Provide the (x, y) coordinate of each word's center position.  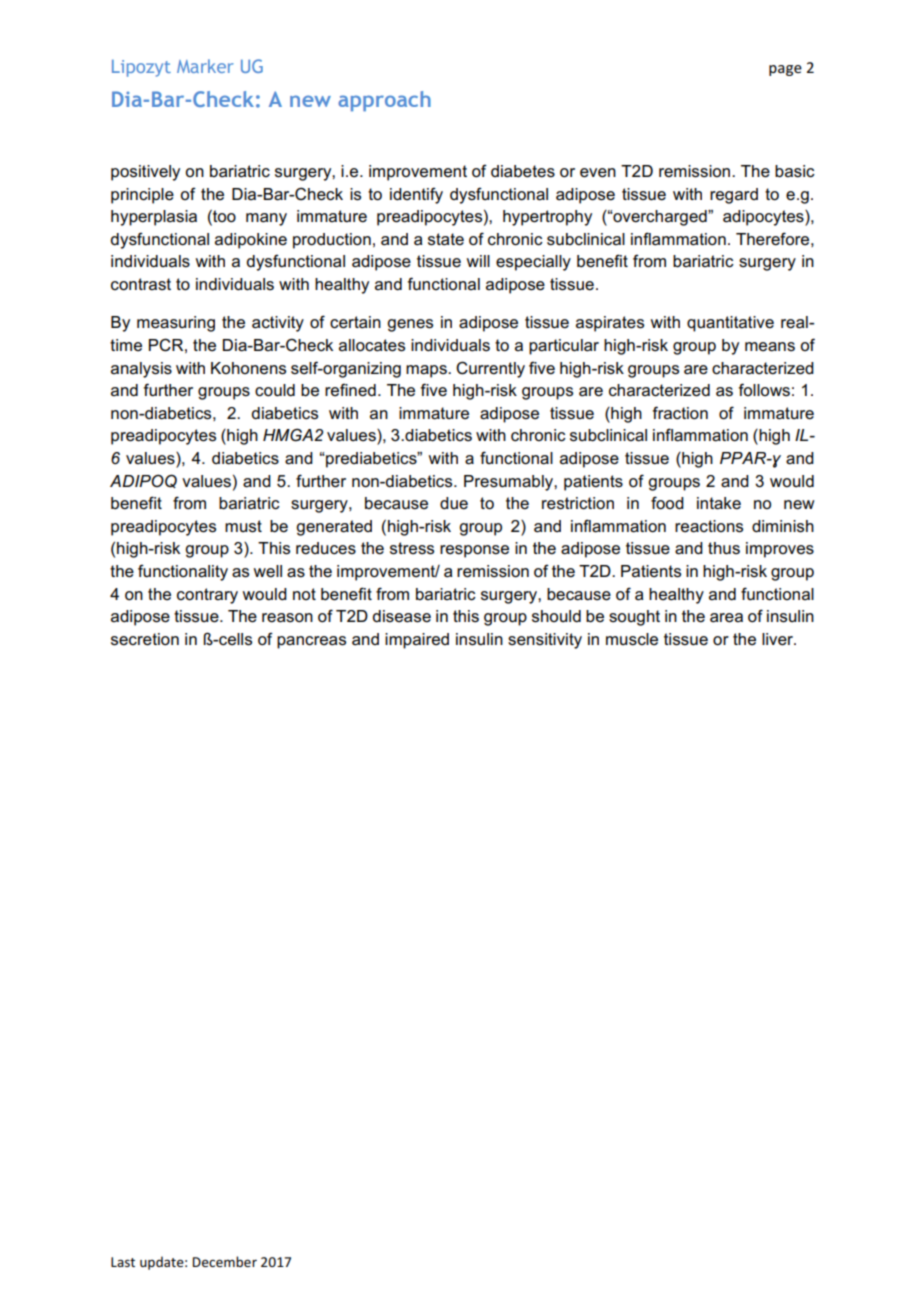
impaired (417, 641)
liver (779, 639)
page (785, 70)
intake (719, 503)
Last (123, 1262)
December (225, 1261)
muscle (632, 639)
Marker (205, 66)
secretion (145, 639)
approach (384, 101)
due (454, 503)
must (243, 526)
